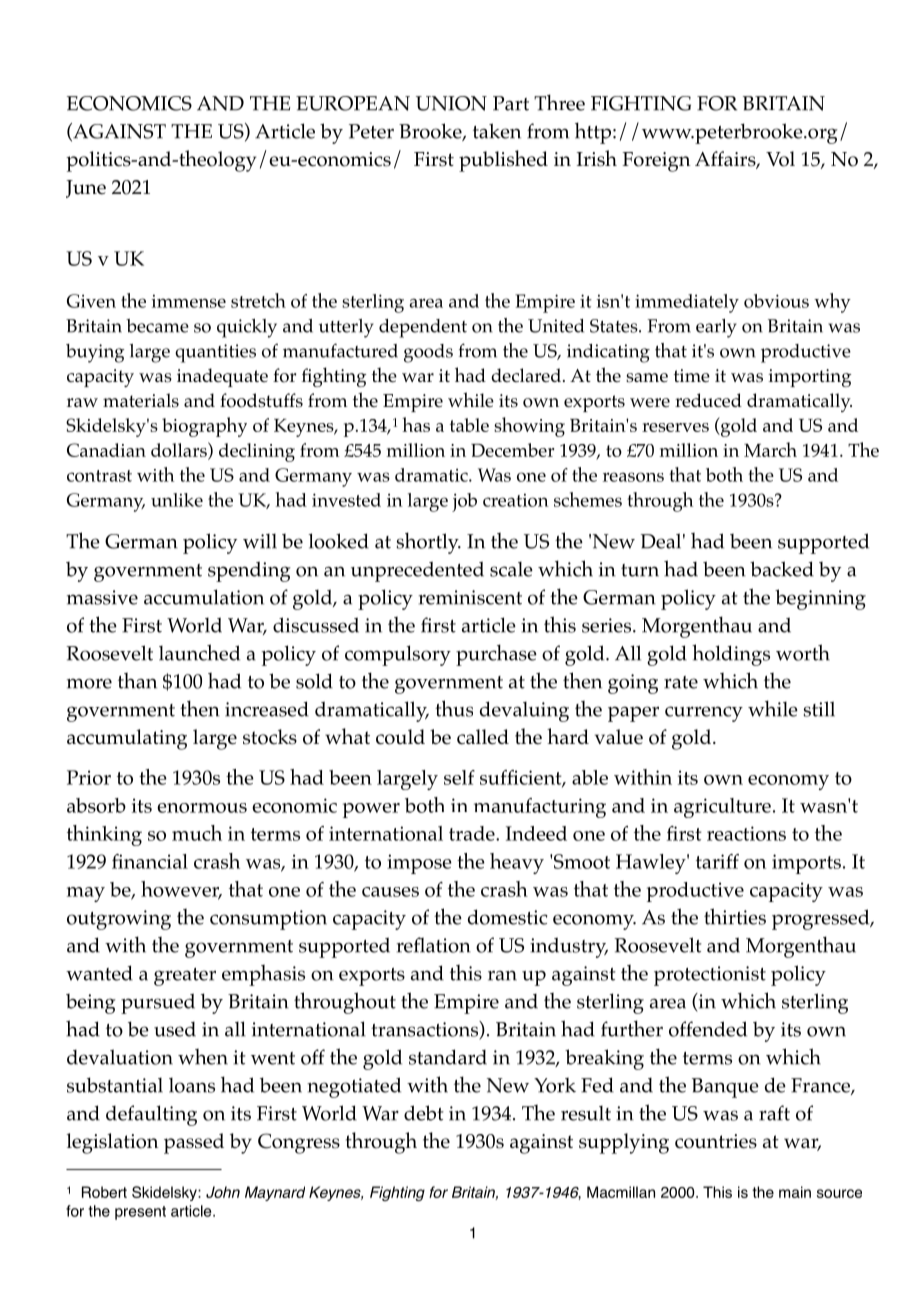  Describe the element at coordinates (141, 400) in the document. I see `materials` at that location.
